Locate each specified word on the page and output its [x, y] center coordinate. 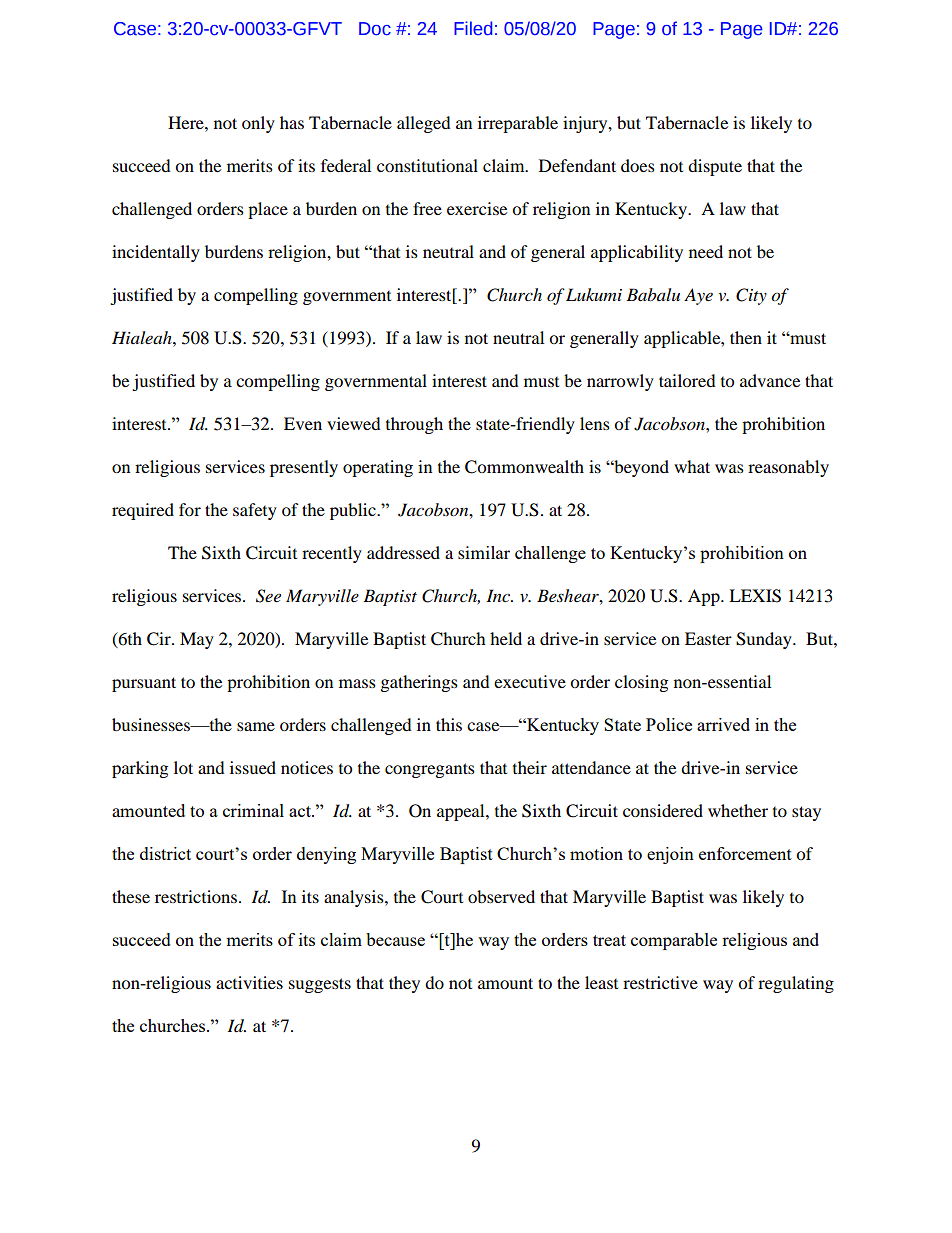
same [256, 726]
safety [255, 511]
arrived [723, 724]
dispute [715, 167]
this [449, 724]
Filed [473, 28]
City [751, 296]
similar [484, 552]
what [692, 466]
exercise [477, 208]
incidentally [156, 253]
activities [249, 982]
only [258, 124]
